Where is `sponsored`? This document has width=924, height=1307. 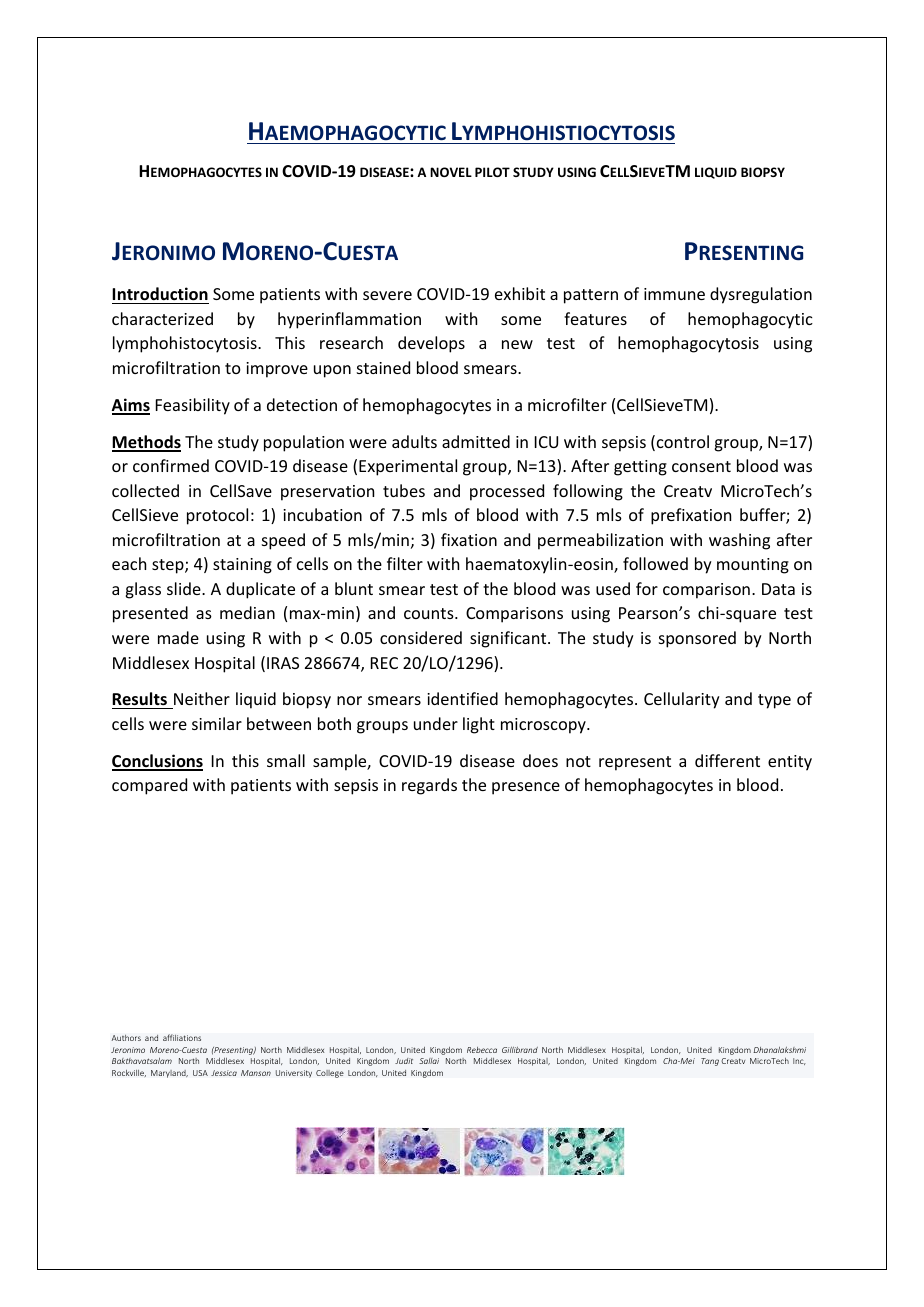
sponsored is located at coordinates (697, 639).
